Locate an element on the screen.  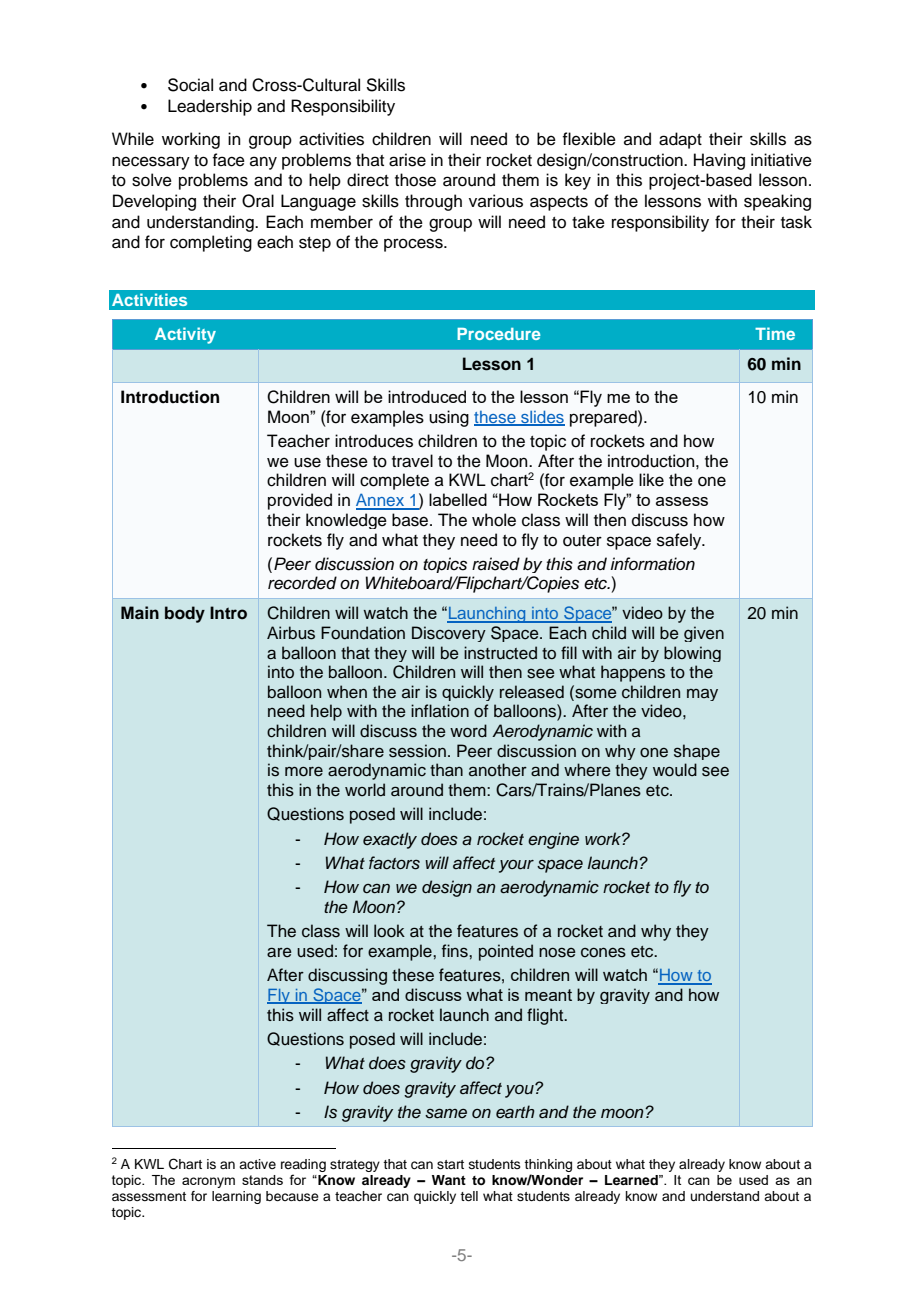
like is located at coordinates (651, 480).
